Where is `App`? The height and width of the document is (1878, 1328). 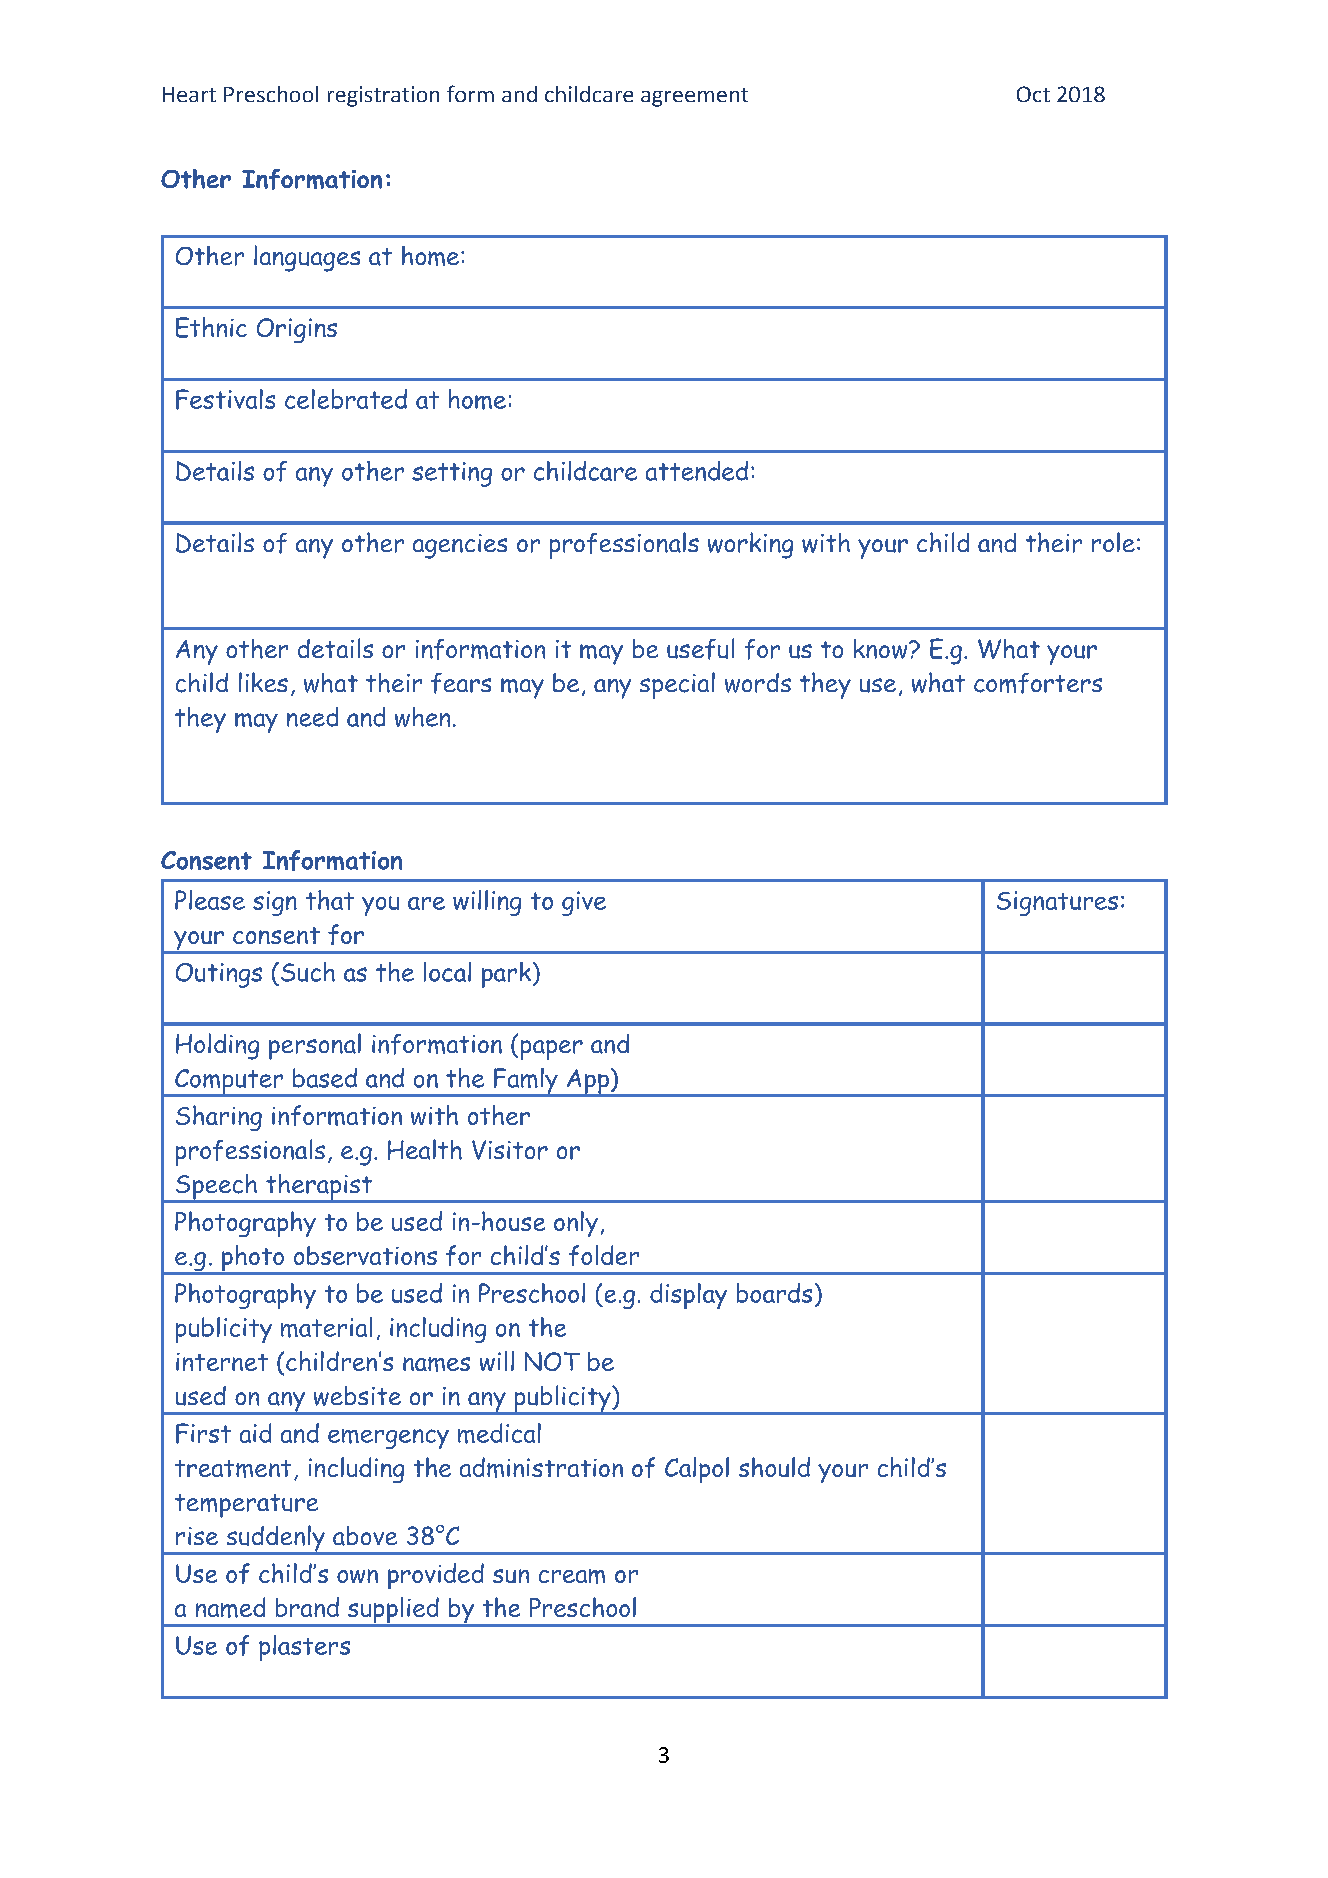
App is located at coordinates (587, 1082).
